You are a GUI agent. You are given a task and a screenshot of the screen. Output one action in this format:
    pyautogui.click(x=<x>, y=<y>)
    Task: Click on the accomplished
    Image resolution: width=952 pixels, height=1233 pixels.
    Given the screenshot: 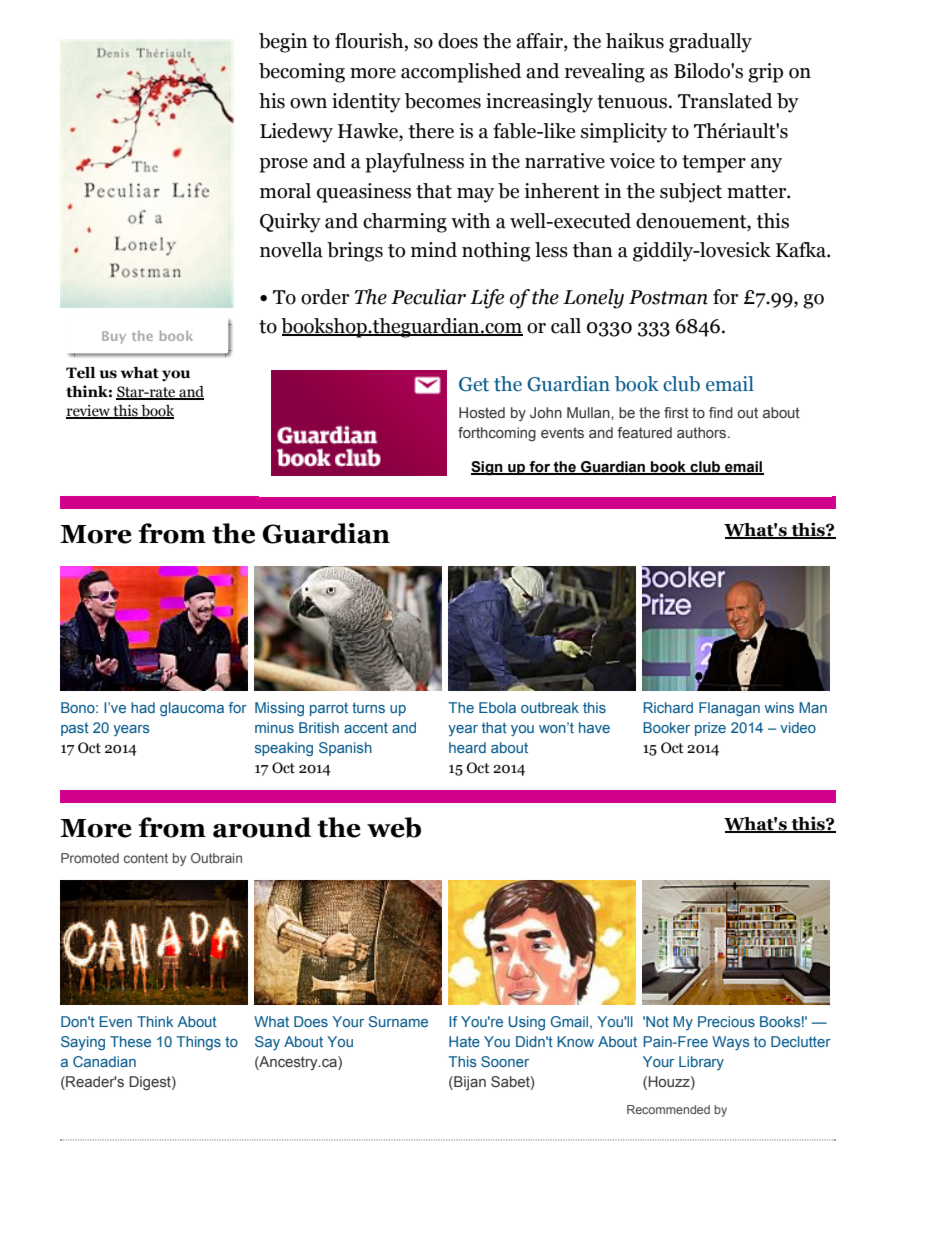 What is the action you would take?
    pyautogui.click(x=461, y=73)
